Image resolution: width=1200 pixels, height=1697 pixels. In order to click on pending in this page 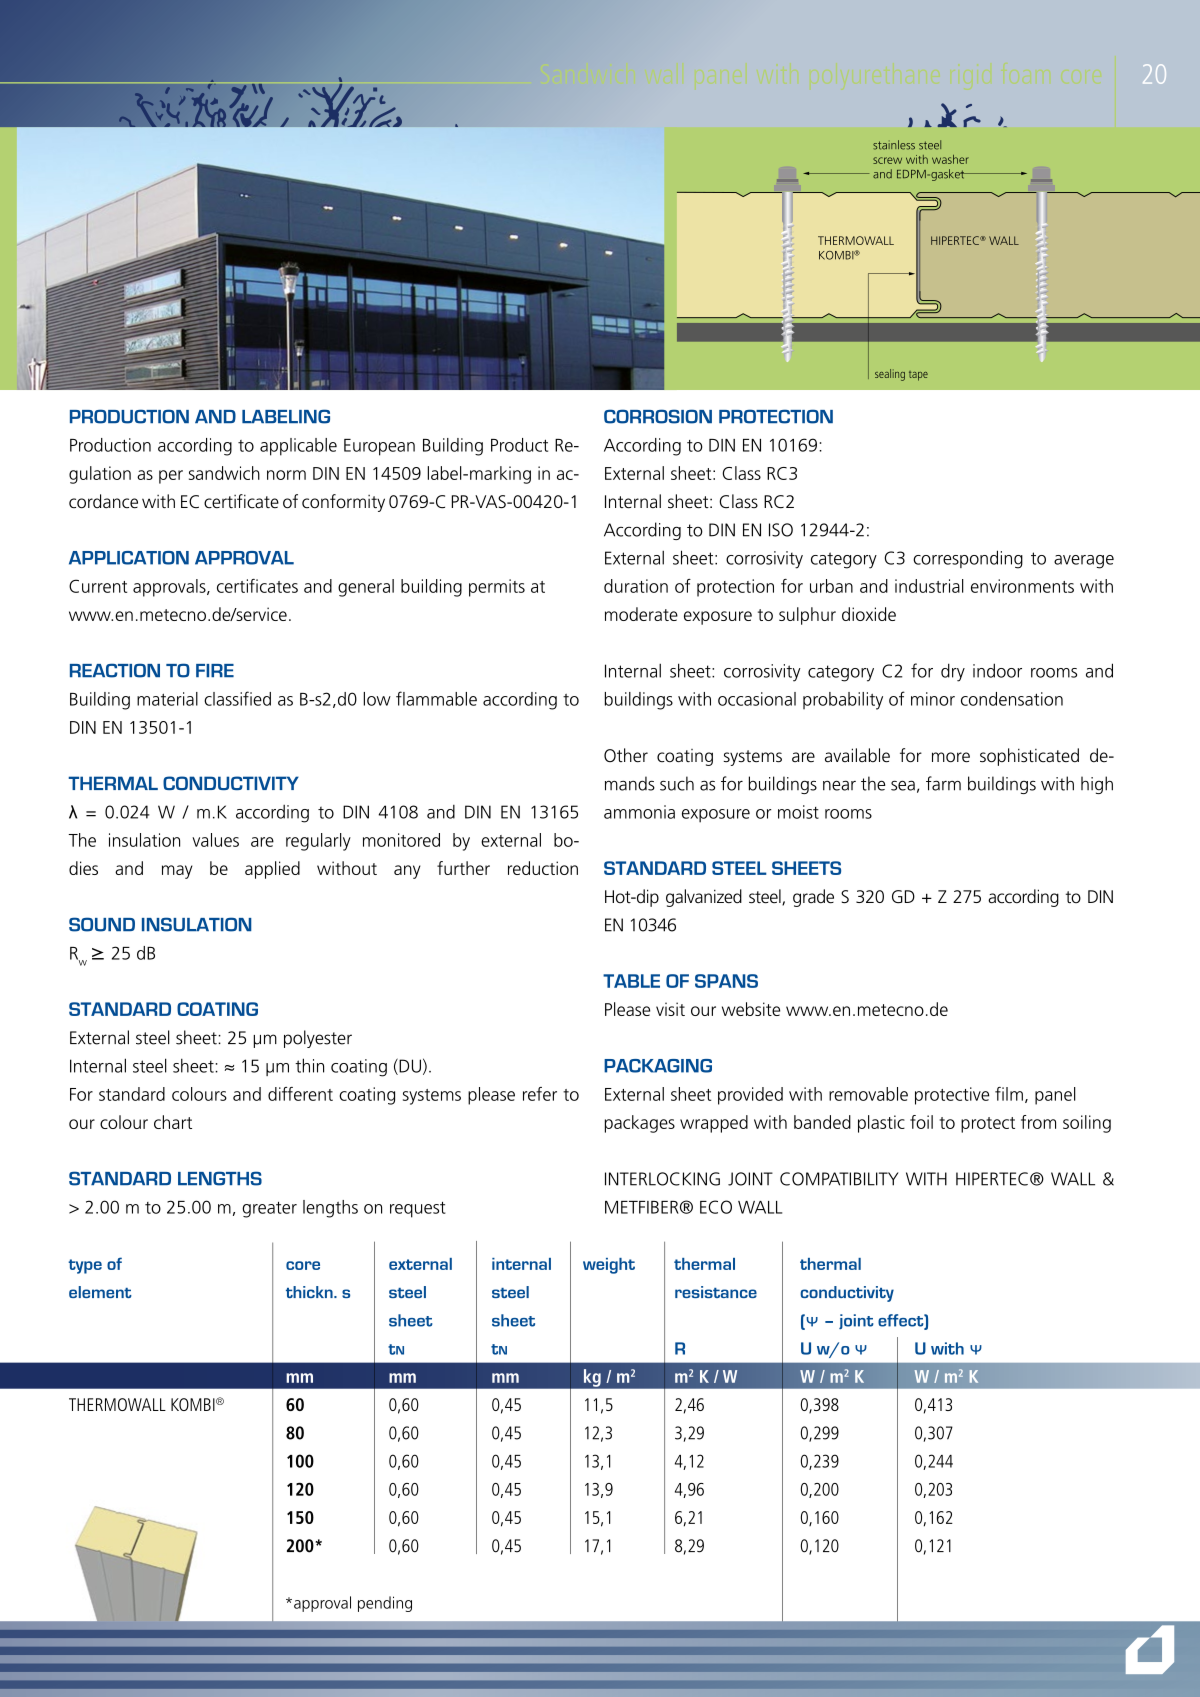, I will do `click(385, 1604)`.
